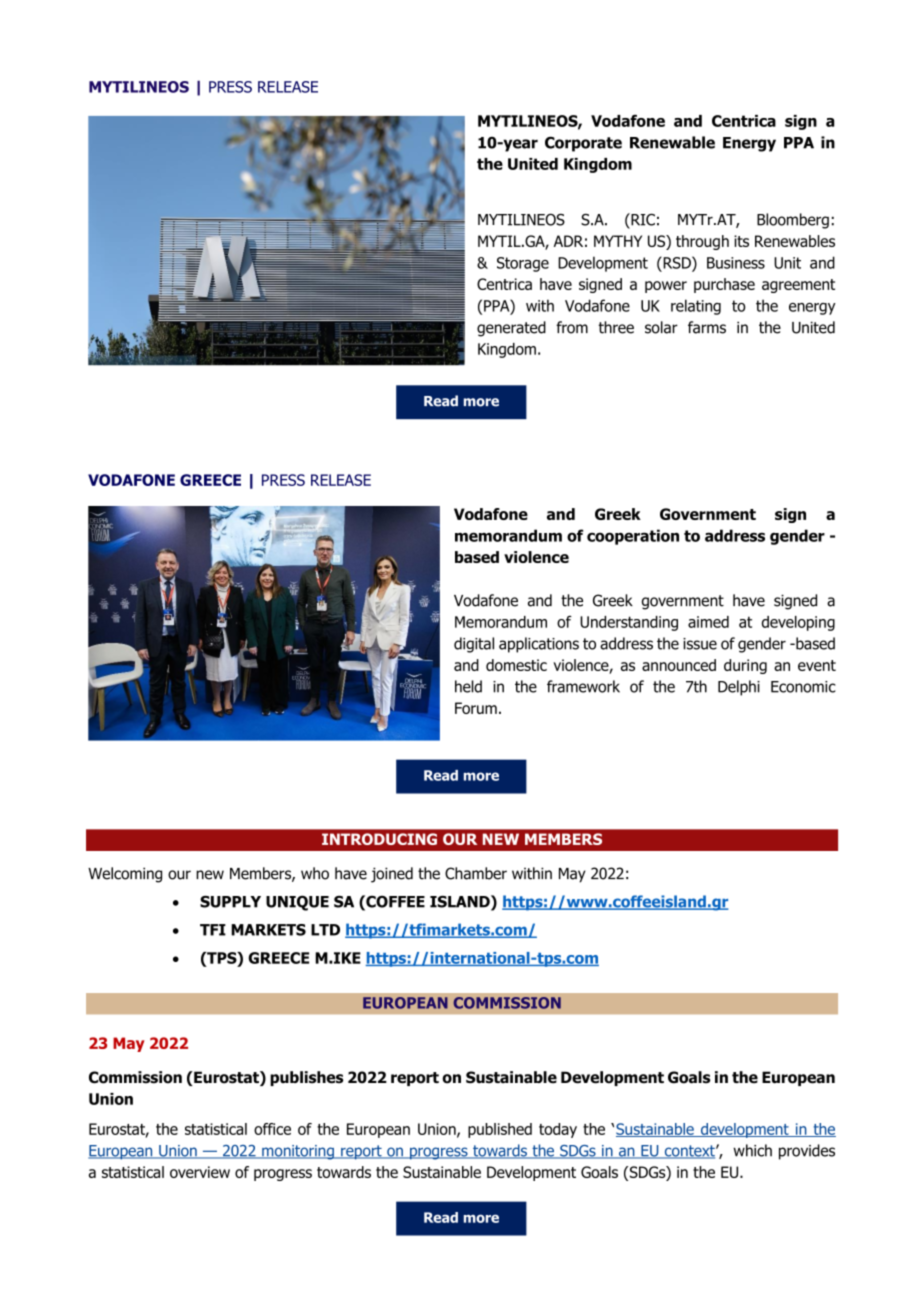 The image size is (924, 1308). I want to click on Bloomberg, so click(793, 221).
